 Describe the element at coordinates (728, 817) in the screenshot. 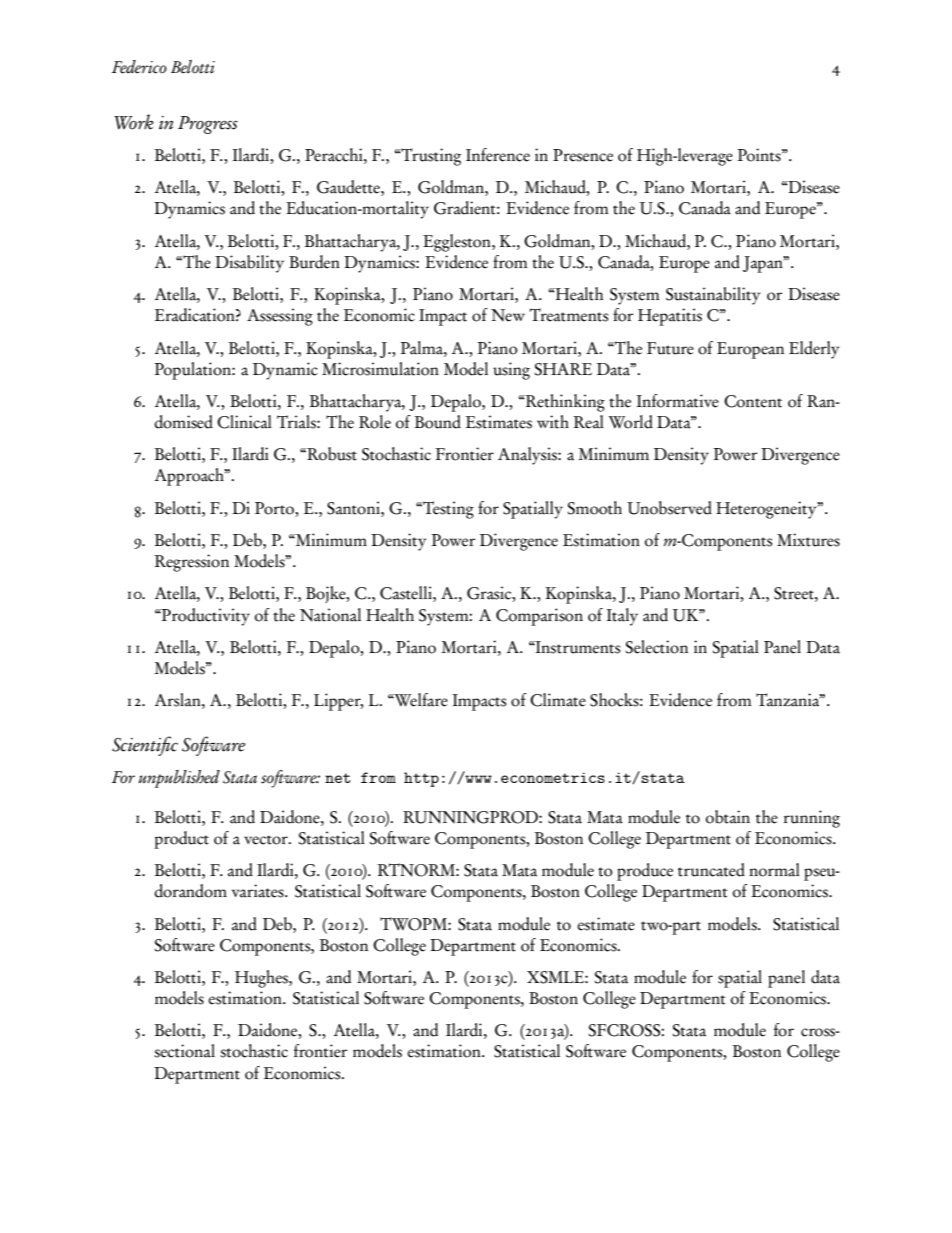

I see `obtain` at that location.
